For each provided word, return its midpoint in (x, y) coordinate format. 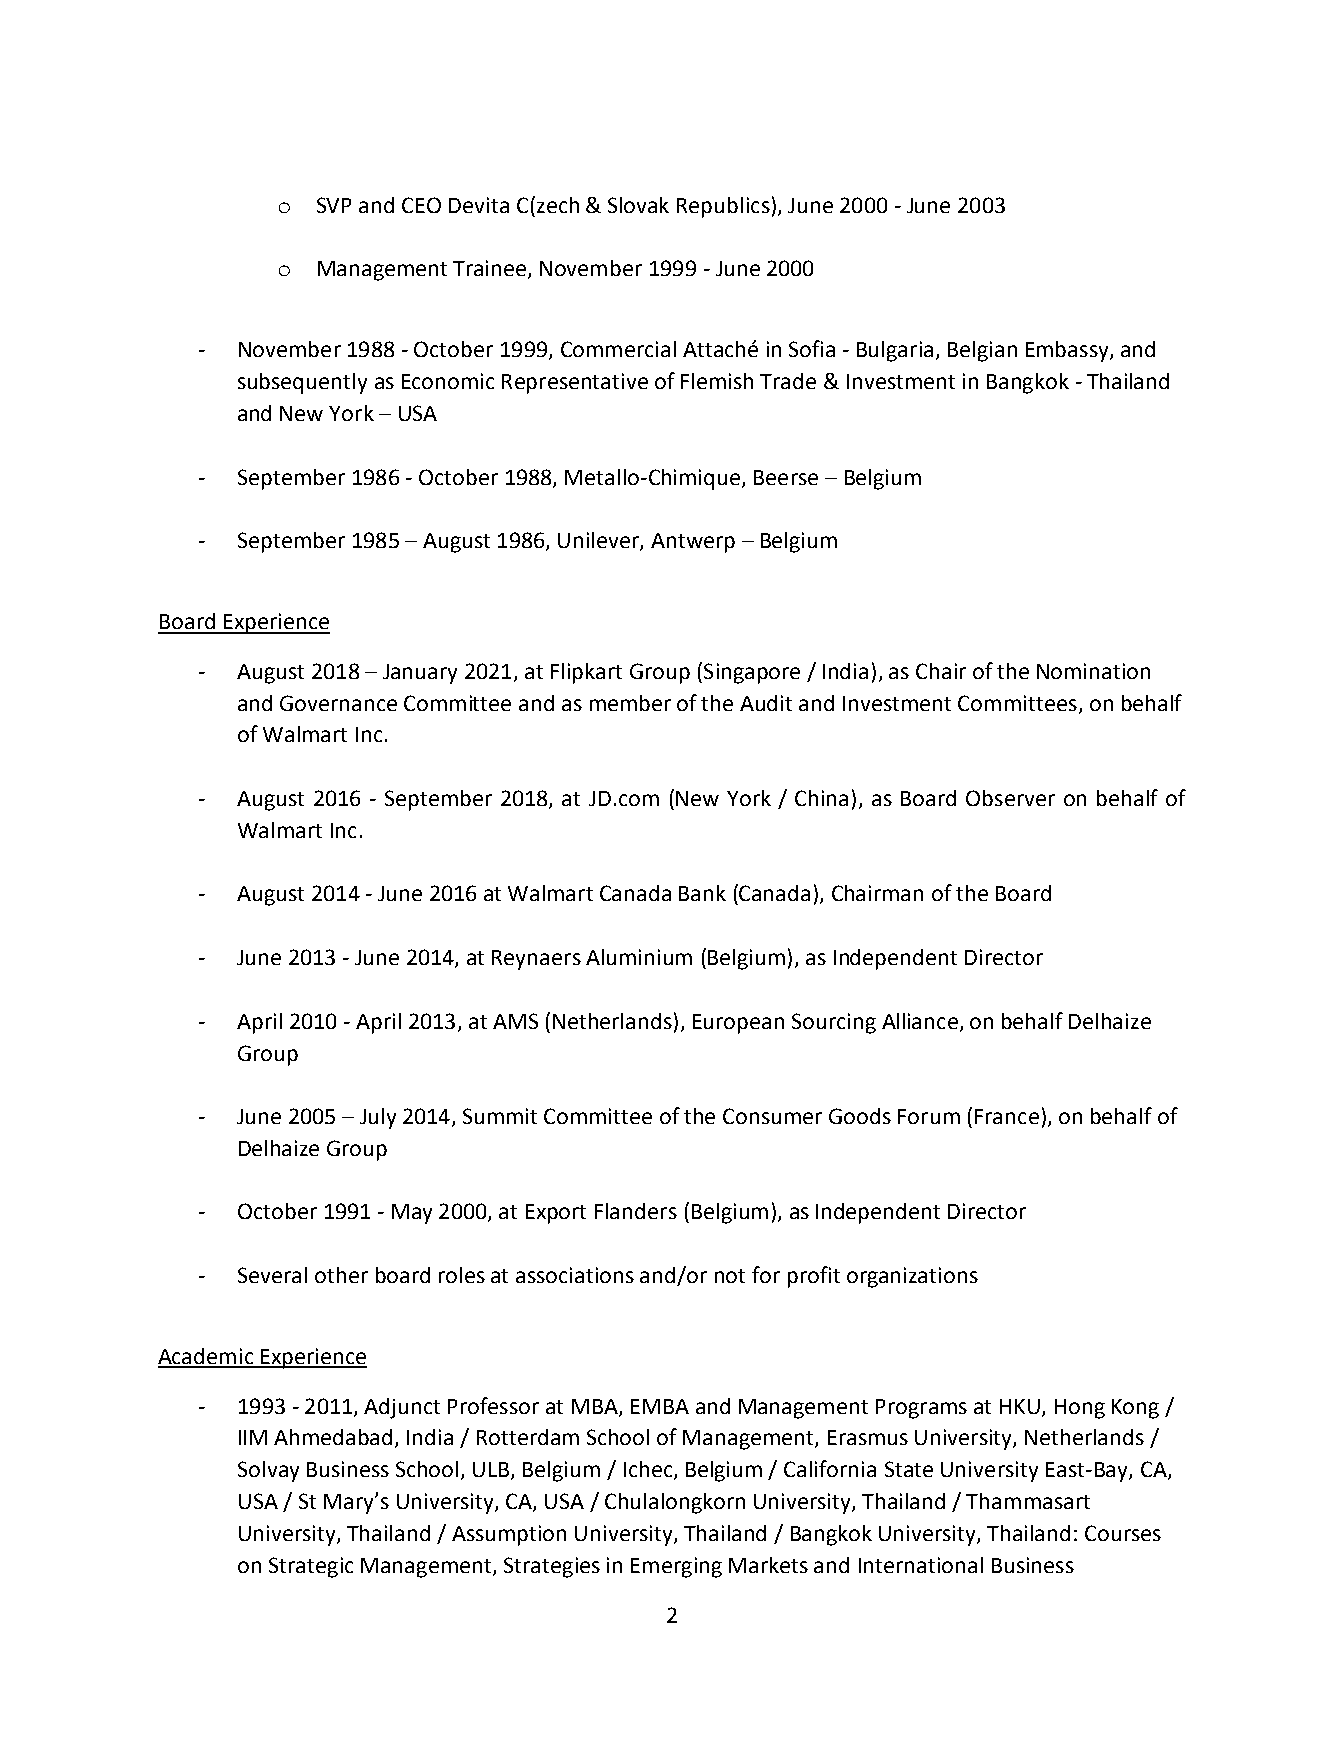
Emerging (676, 1567)
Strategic (311, 1567)
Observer (1010, 798)
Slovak (638, 205)
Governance (338, 703)
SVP (334, 205)
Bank (702, 893)
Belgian (982, 351)
